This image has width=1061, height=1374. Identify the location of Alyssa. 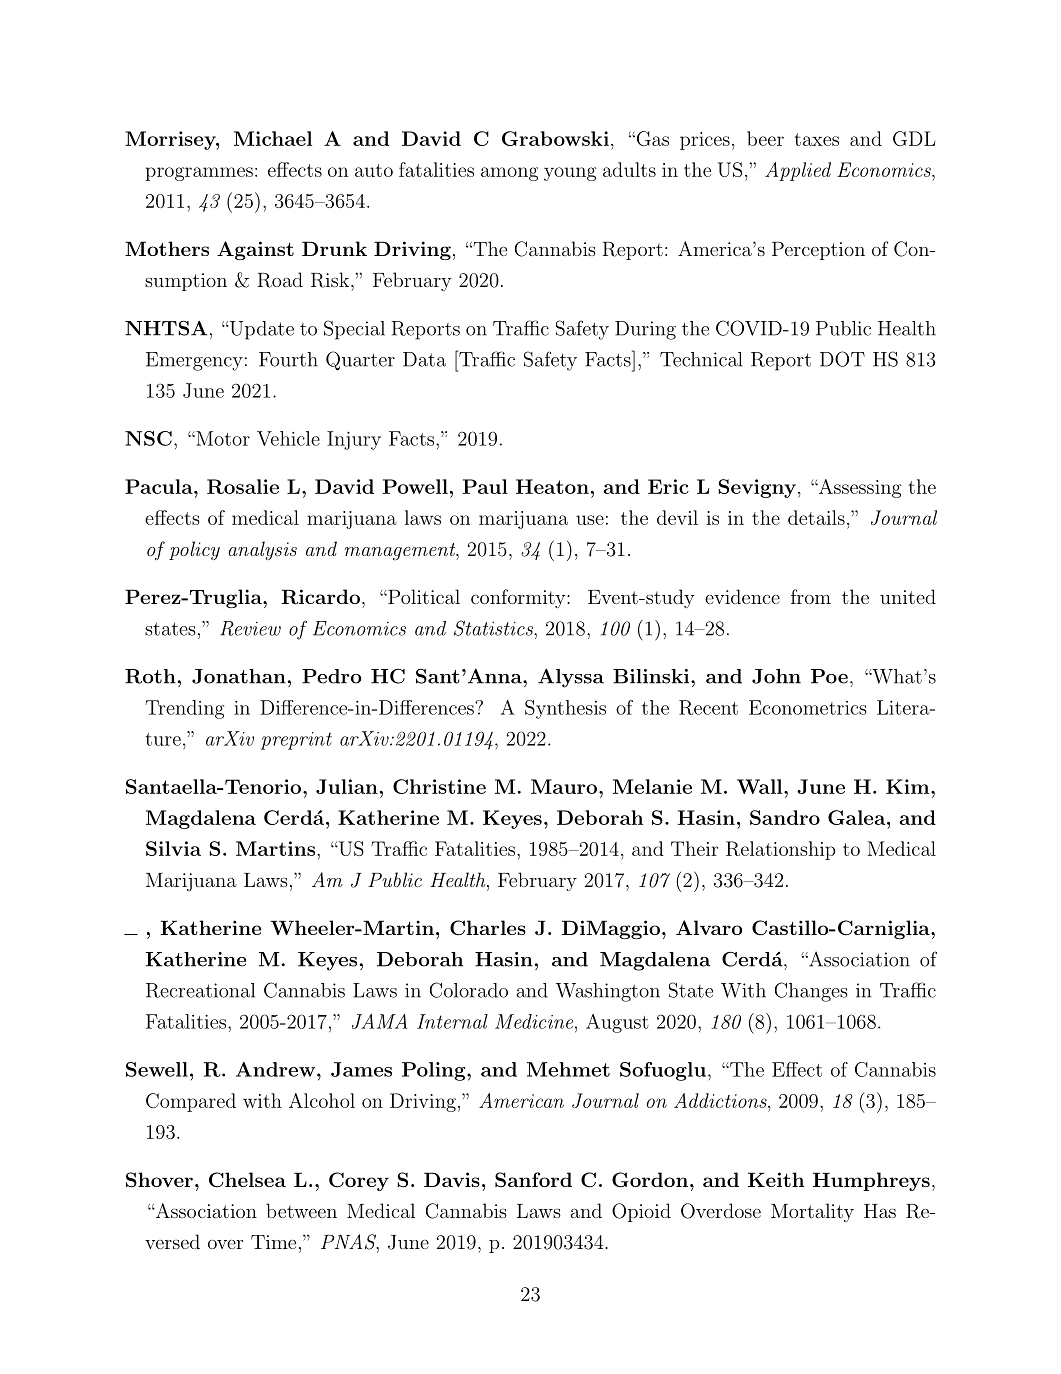
(571, 678).
